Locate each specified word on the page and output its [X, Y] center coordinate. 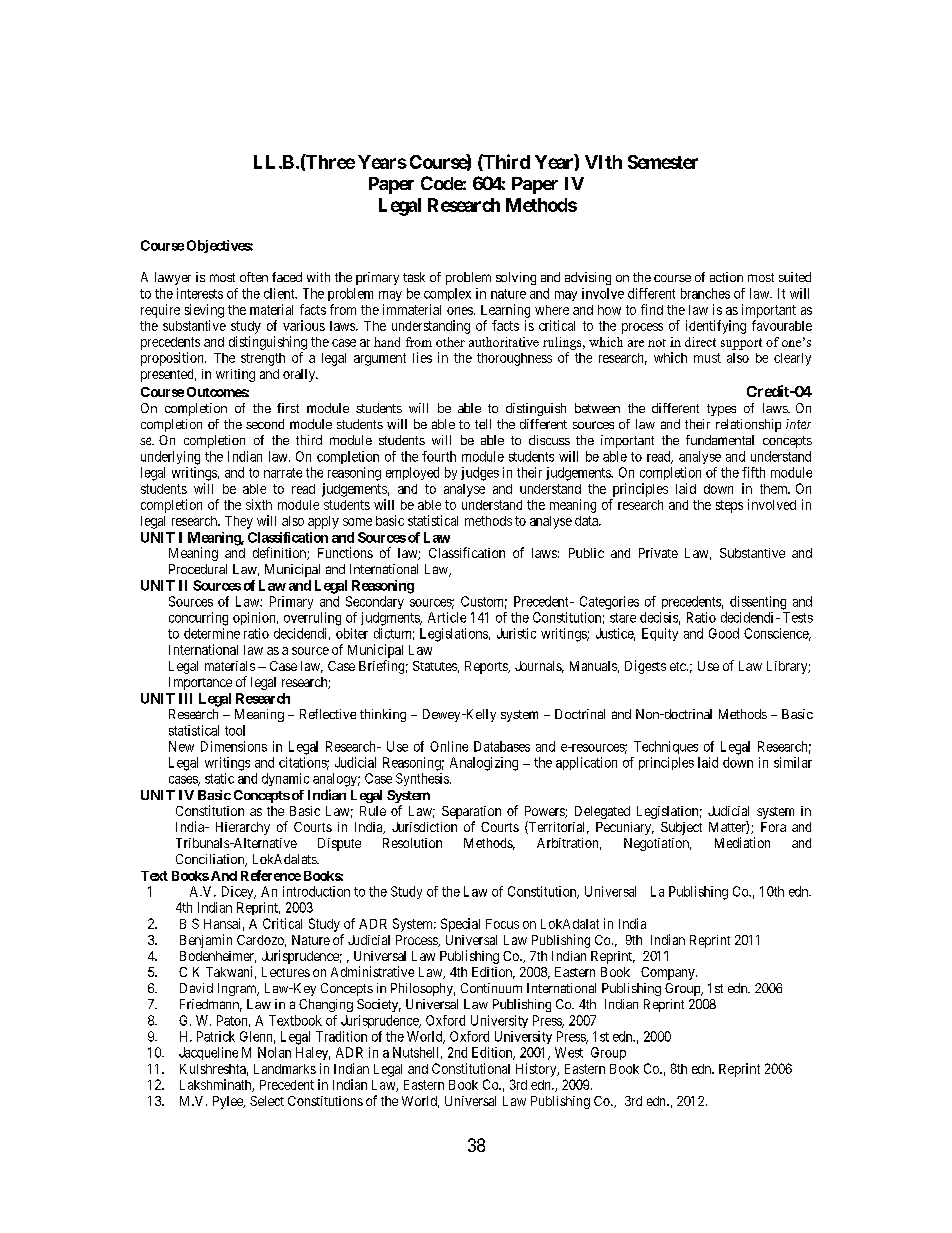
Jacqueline [208, 1053]
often [254, 277]
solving [516, 278]
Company [669, 973]
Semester [663, 162]
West [569, 1052]
